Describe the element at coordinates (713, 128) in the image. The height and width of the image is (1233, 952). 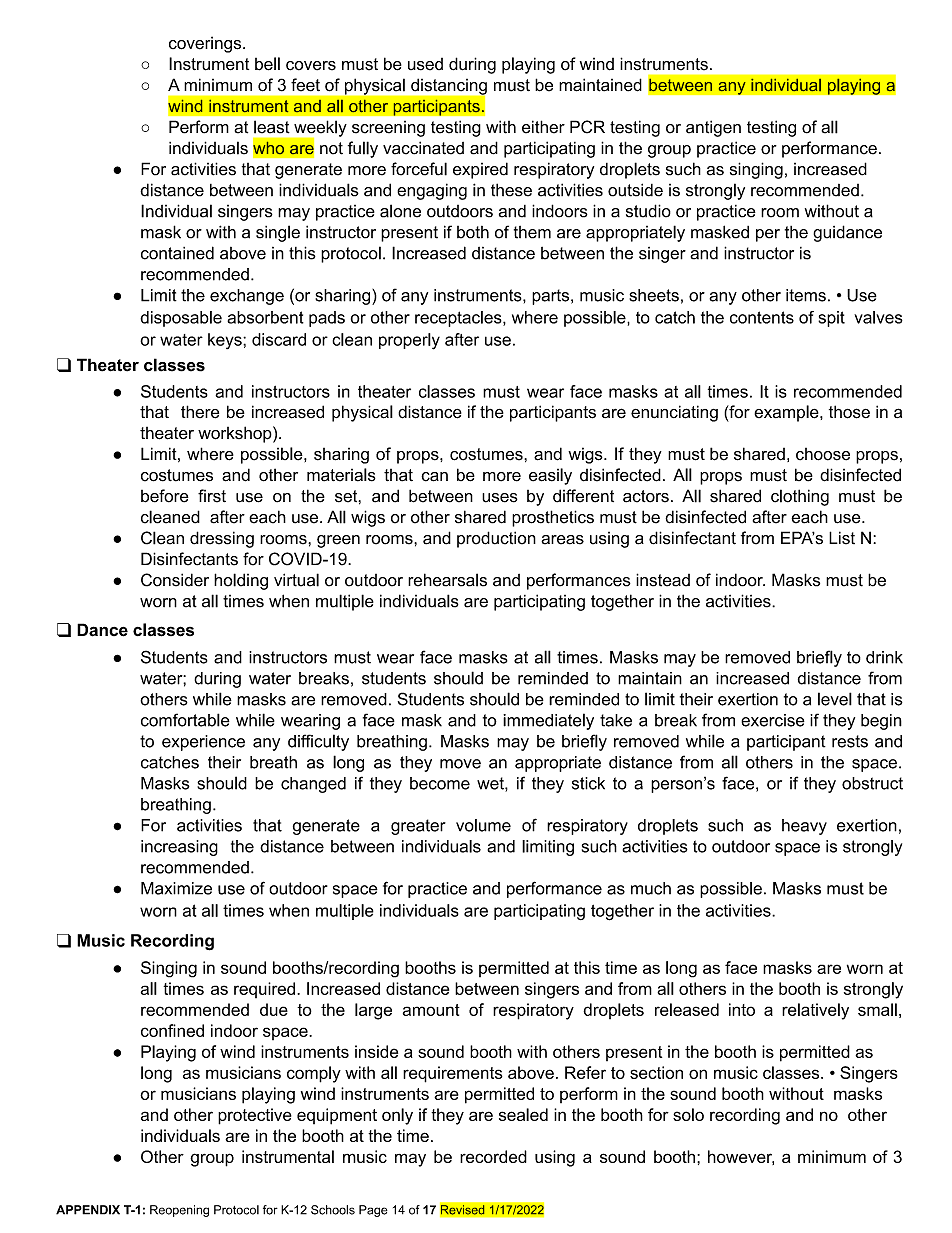
I see `antigen` at that location.
